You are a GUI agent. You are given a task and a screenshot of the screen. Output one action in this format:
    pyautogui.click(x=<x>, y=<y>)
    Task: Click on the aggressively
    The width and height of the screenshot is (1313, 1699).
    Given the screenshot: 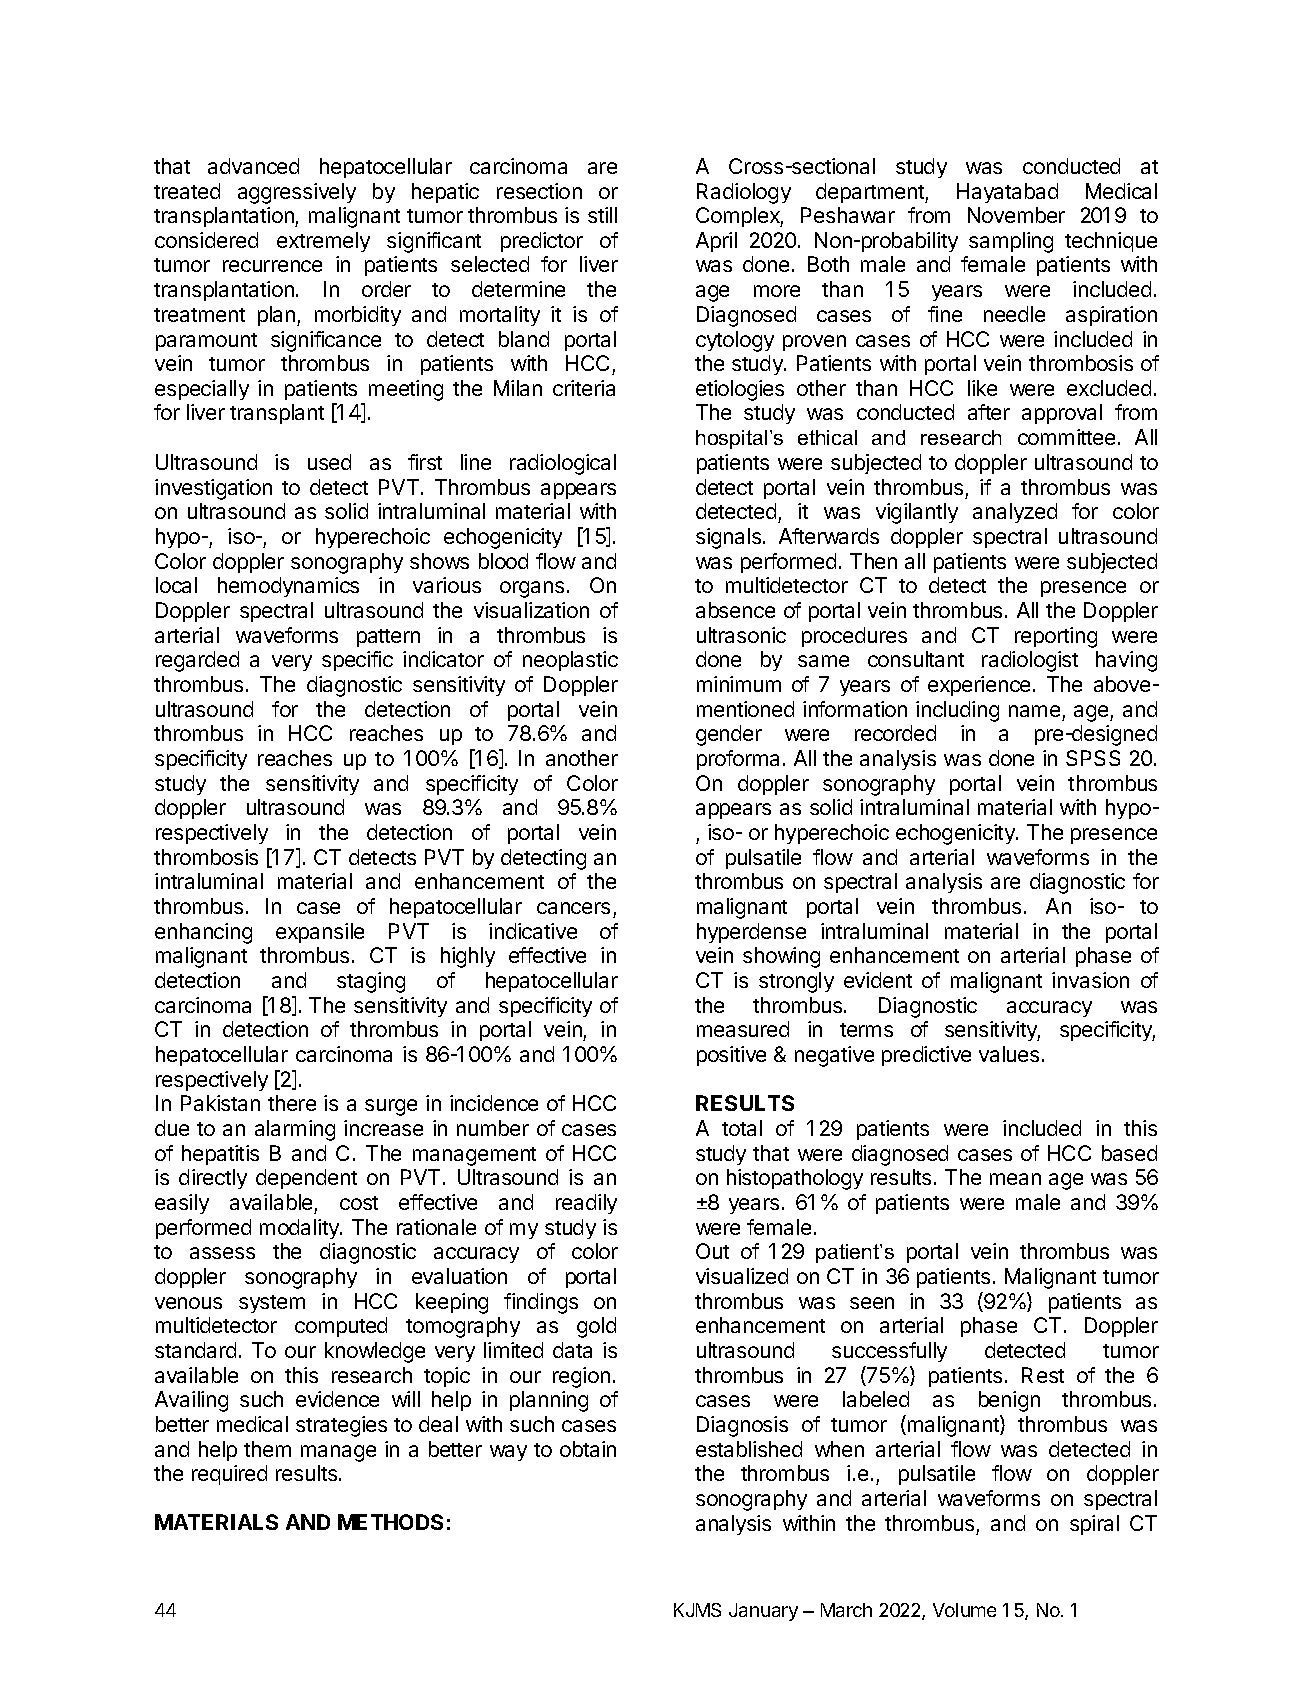 What is the action you would take?
    pyautogui.click(x=297, y=193)
